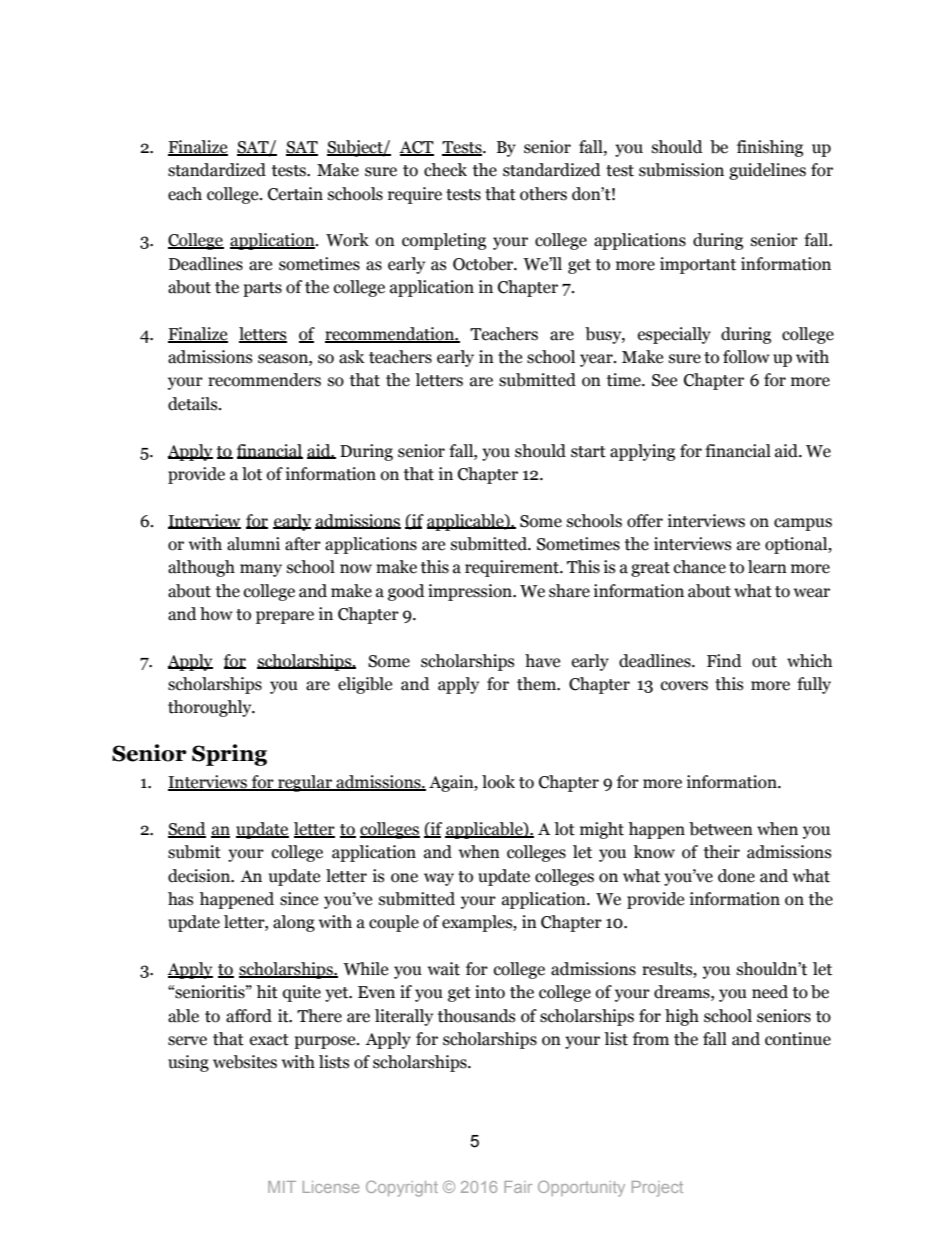 This screenshot has height=1233, width=952. What do you see at coordinates (721, 829) in the screenshot?
I see `between` at bounding box center [721, 829].
